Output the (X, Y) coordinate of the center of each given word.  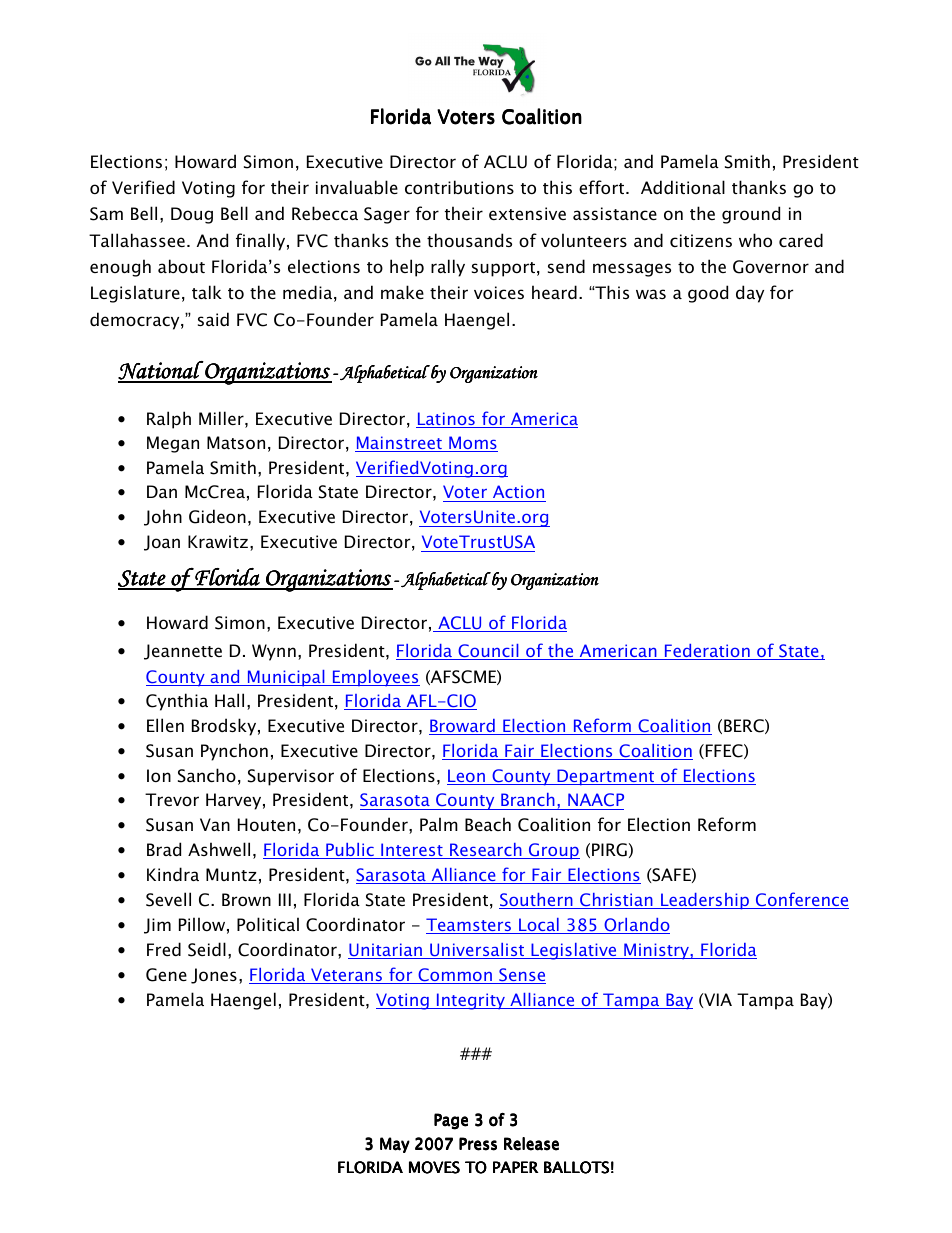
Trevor (172, 799)
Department (606, 777)
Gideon (217, 516)
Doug (192, 215)
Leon (467, 777)
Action (518, 493)
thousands (469, 240)
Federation (707, 652)
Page (451, 1121)
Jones (214, 976)
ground (751, 215)
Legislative (574, 951)
